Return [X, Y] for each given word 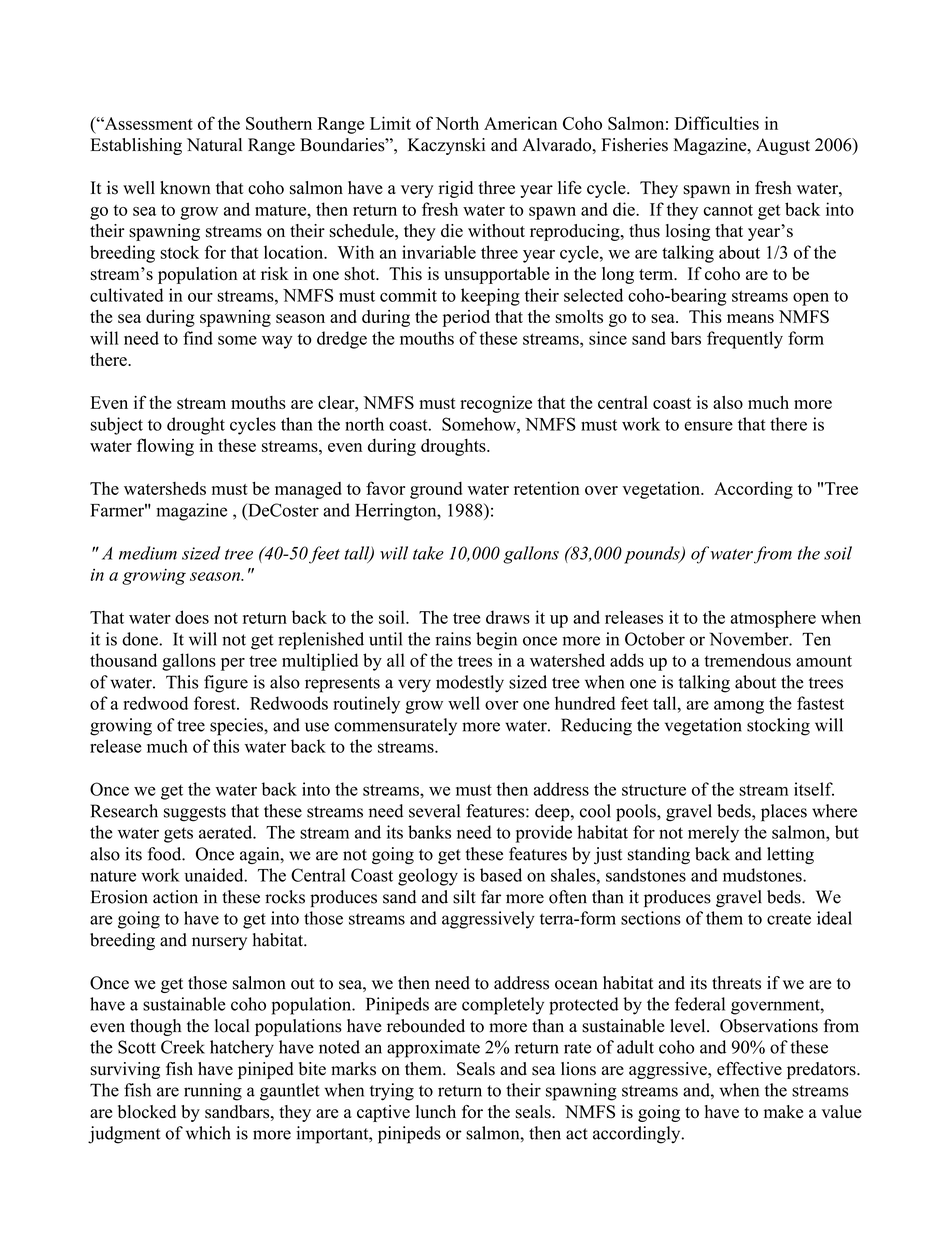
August [783, 146]
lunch [436, 1111]
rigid [456, 189]
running [213, 1092]
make [783, 1111]
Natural [214, 145]
